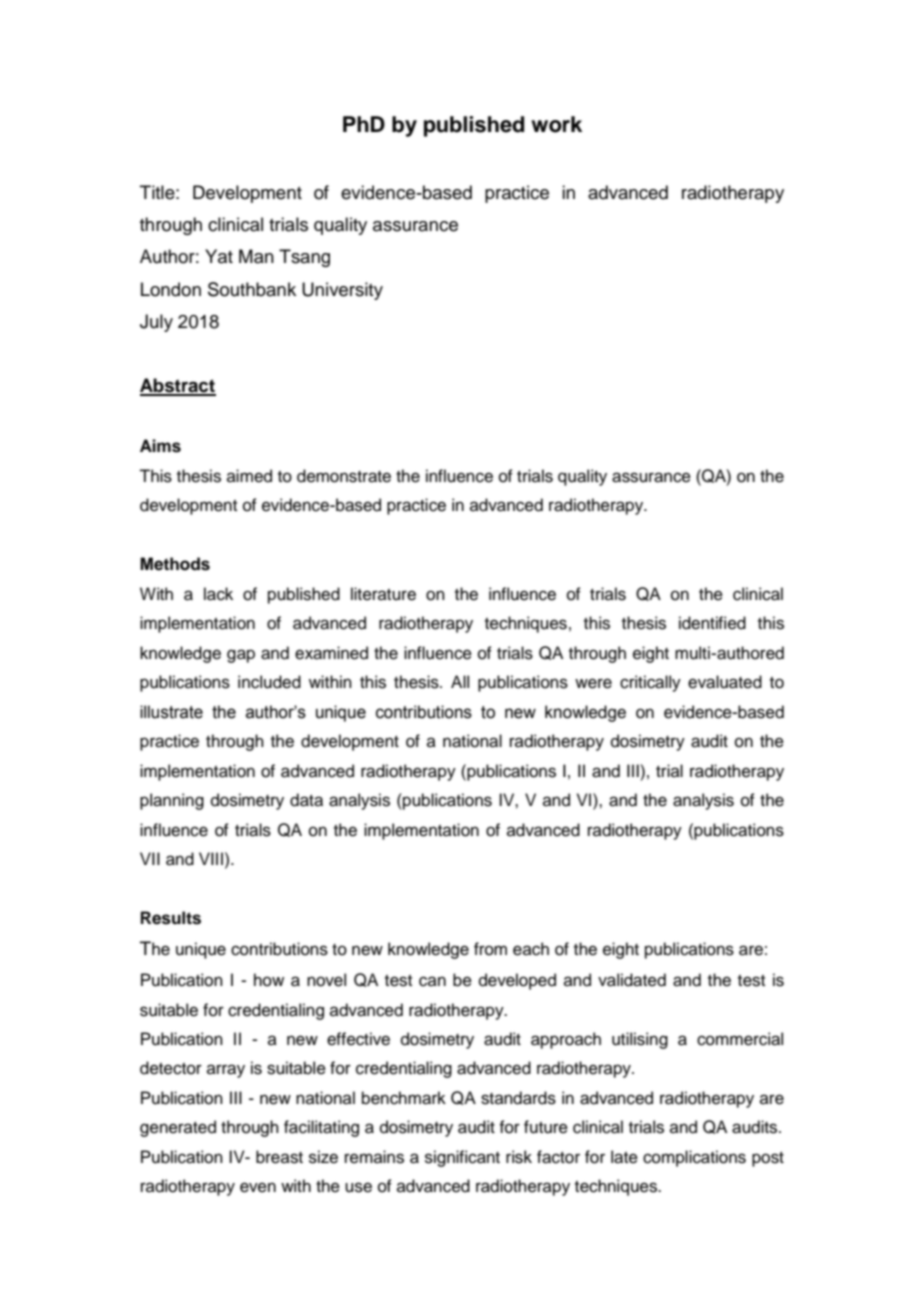  Describe the element at coordinates (258, 1187) in the page. I see `even` at that location.
